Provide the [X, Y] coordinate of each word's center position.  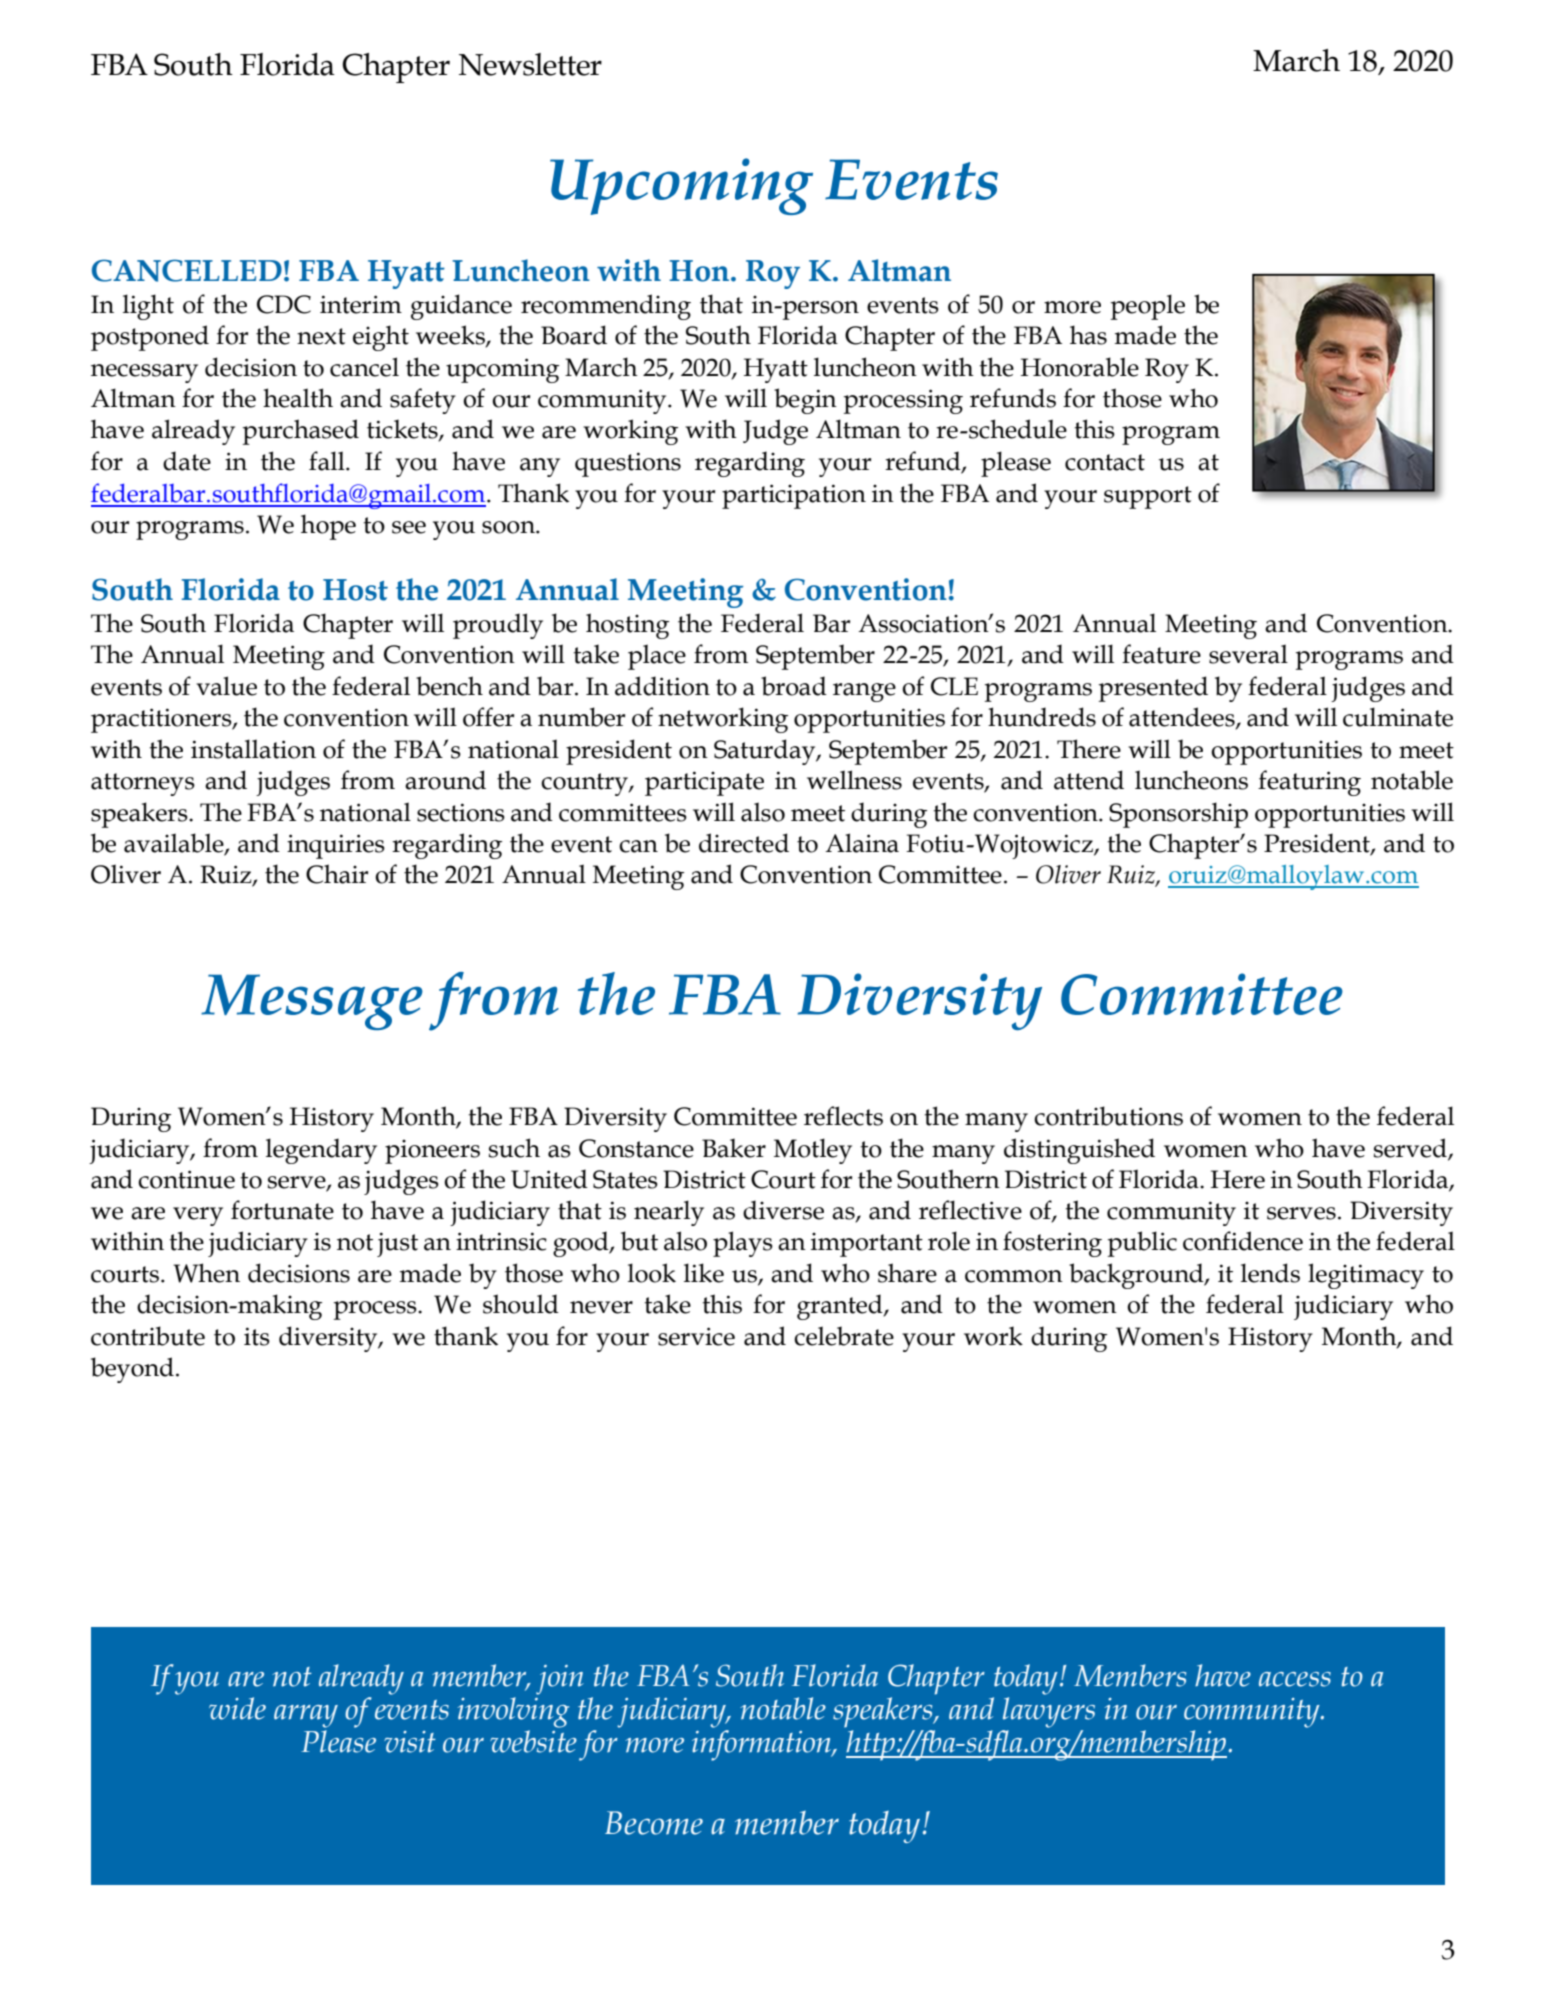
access [1295, 1679]
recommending [606, 307]
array [306, 1716]
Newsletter [530, 64]
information [763, 1744]
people [1148, 307]
